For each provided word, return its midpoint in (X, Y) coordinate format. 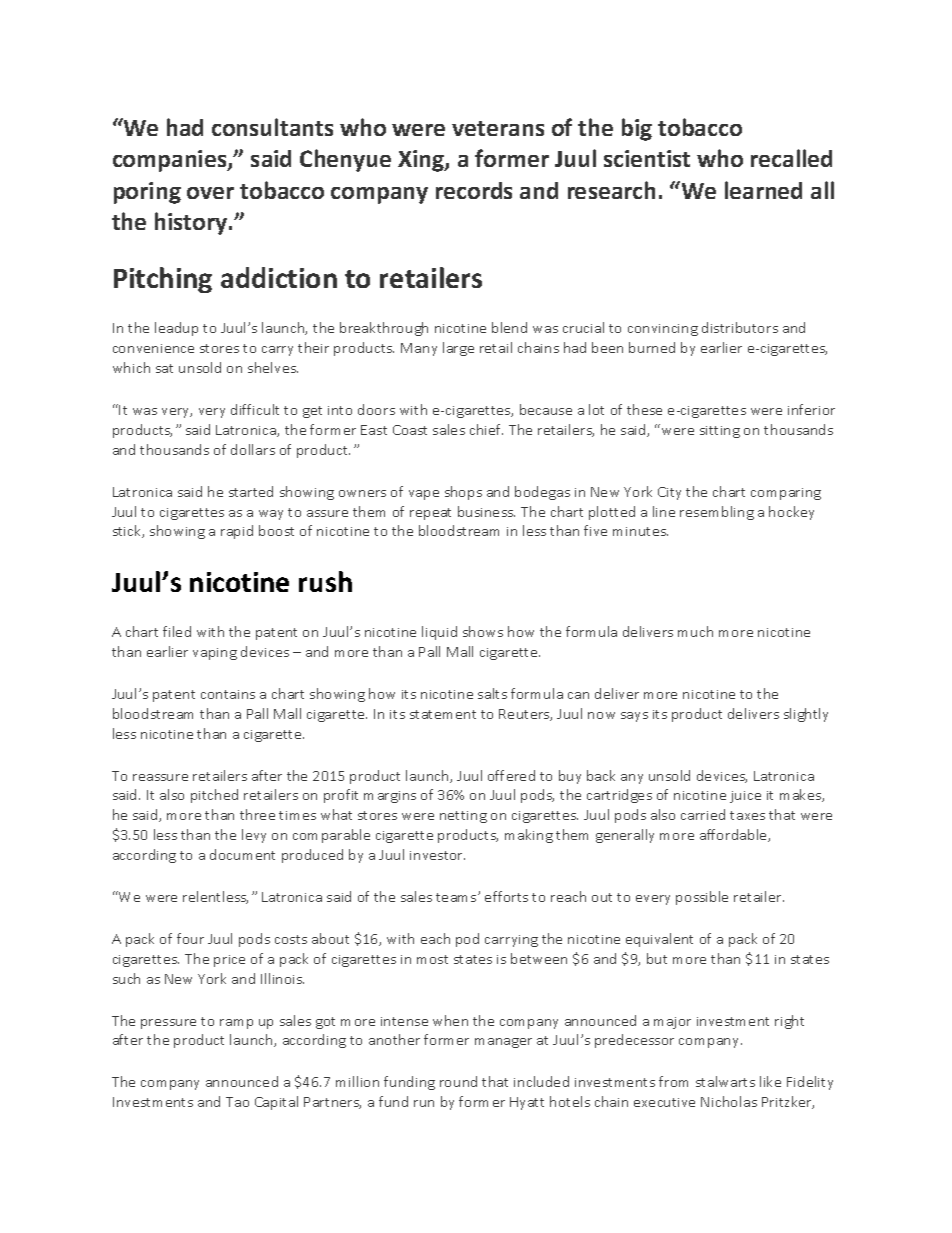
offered (511, 775)
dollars (253, 449)
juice (745, 797)
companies (171, 161)
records (474, 190)
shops (463, 493)
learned (763, 190)
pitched (214, 796)
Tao (237, 1102)
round (458, 1081)
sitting (720, 432)
